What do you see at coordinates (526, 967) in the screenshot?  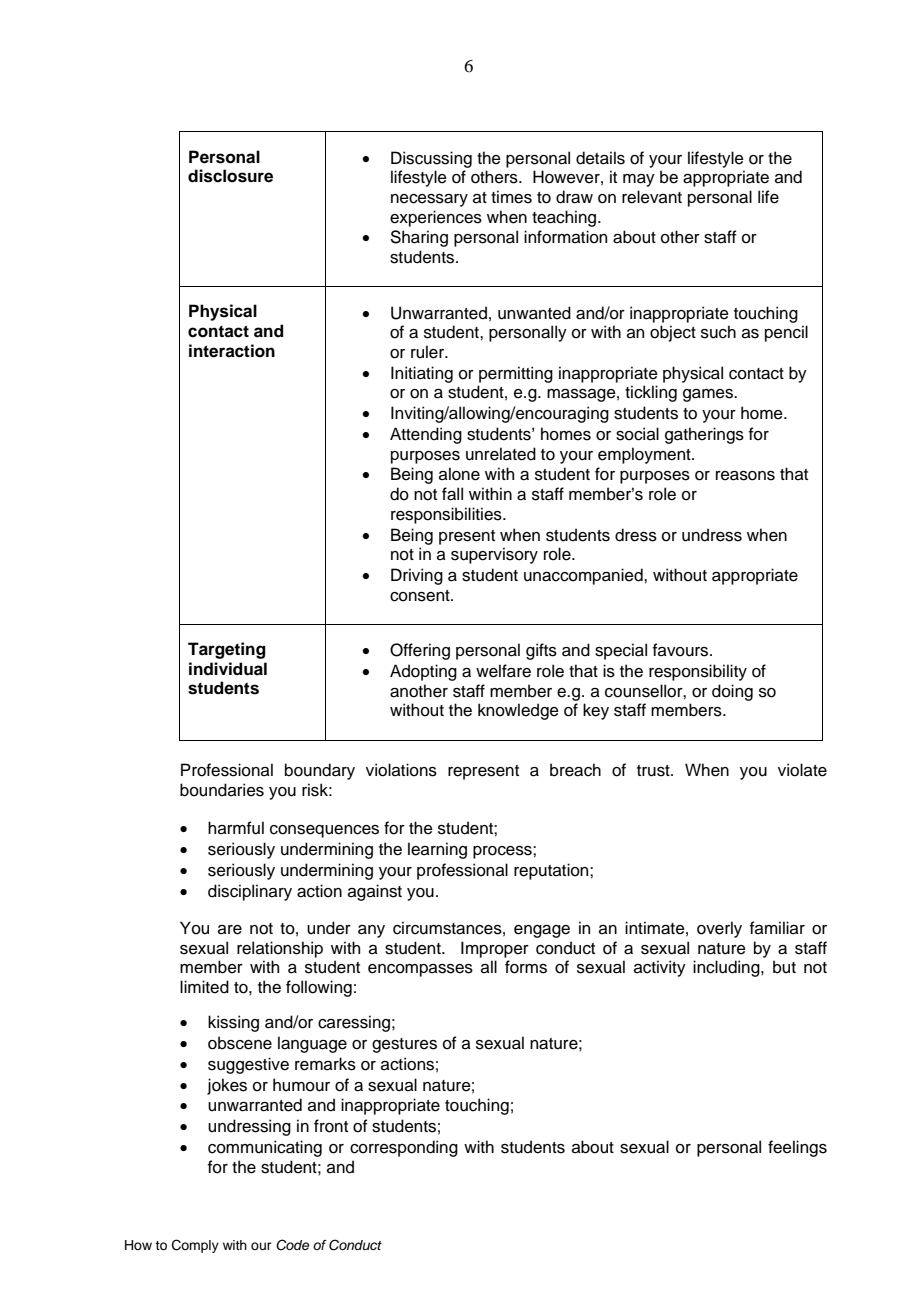 I see `forms` at bounding box center [526, 967].
